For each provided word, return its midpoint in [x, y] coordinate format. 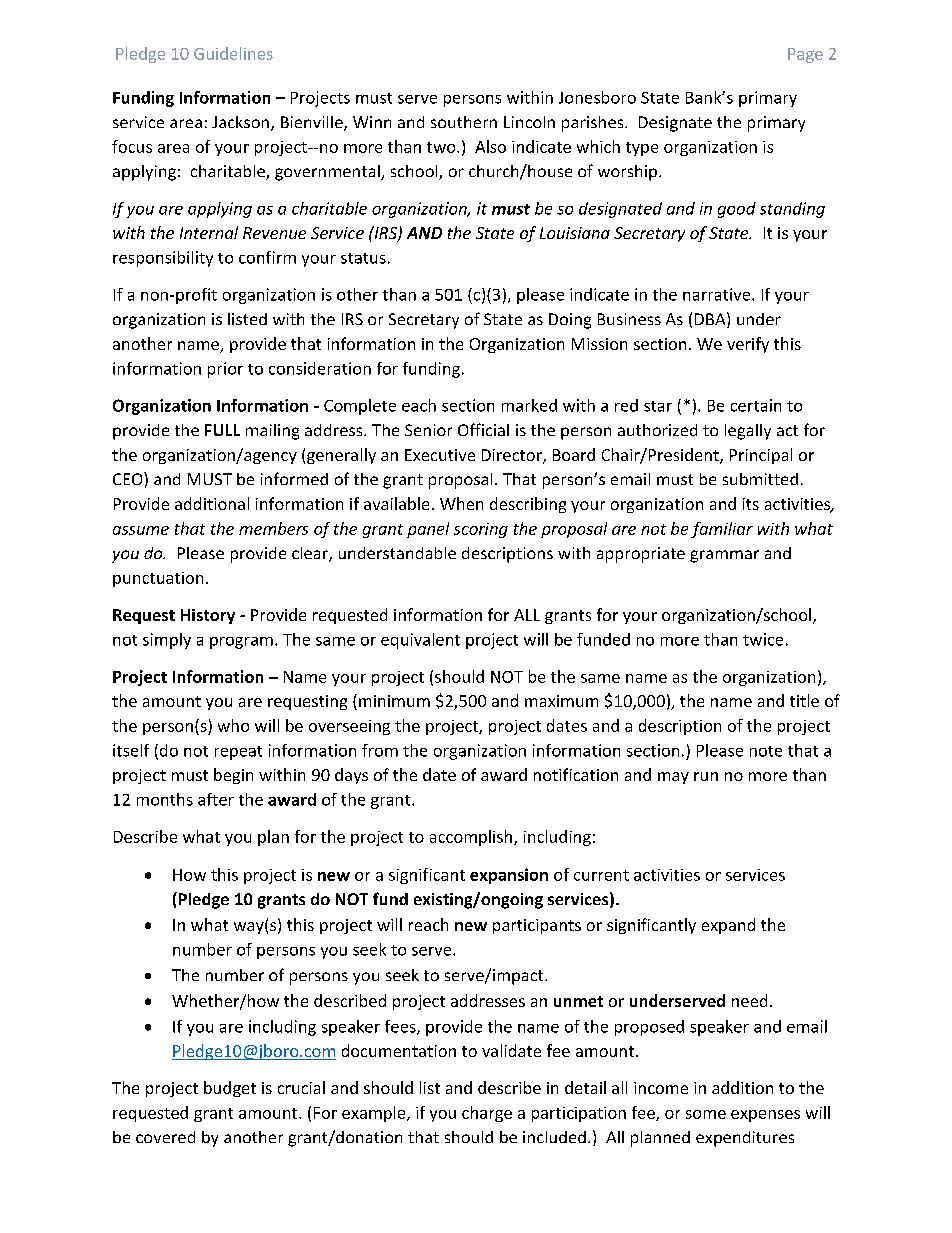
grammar [724, 556]
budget [230, 1089]
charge [487, 1114]
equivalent [420, 641]
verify [748, 345]
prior [225, 370]
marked [529, 405]
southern [464, 122]
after [216, 799]
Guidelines [233, 53]
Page [805, 55]
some [706, 1114]
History [208, 616]
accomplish [472, 838]
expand [728, 926]
